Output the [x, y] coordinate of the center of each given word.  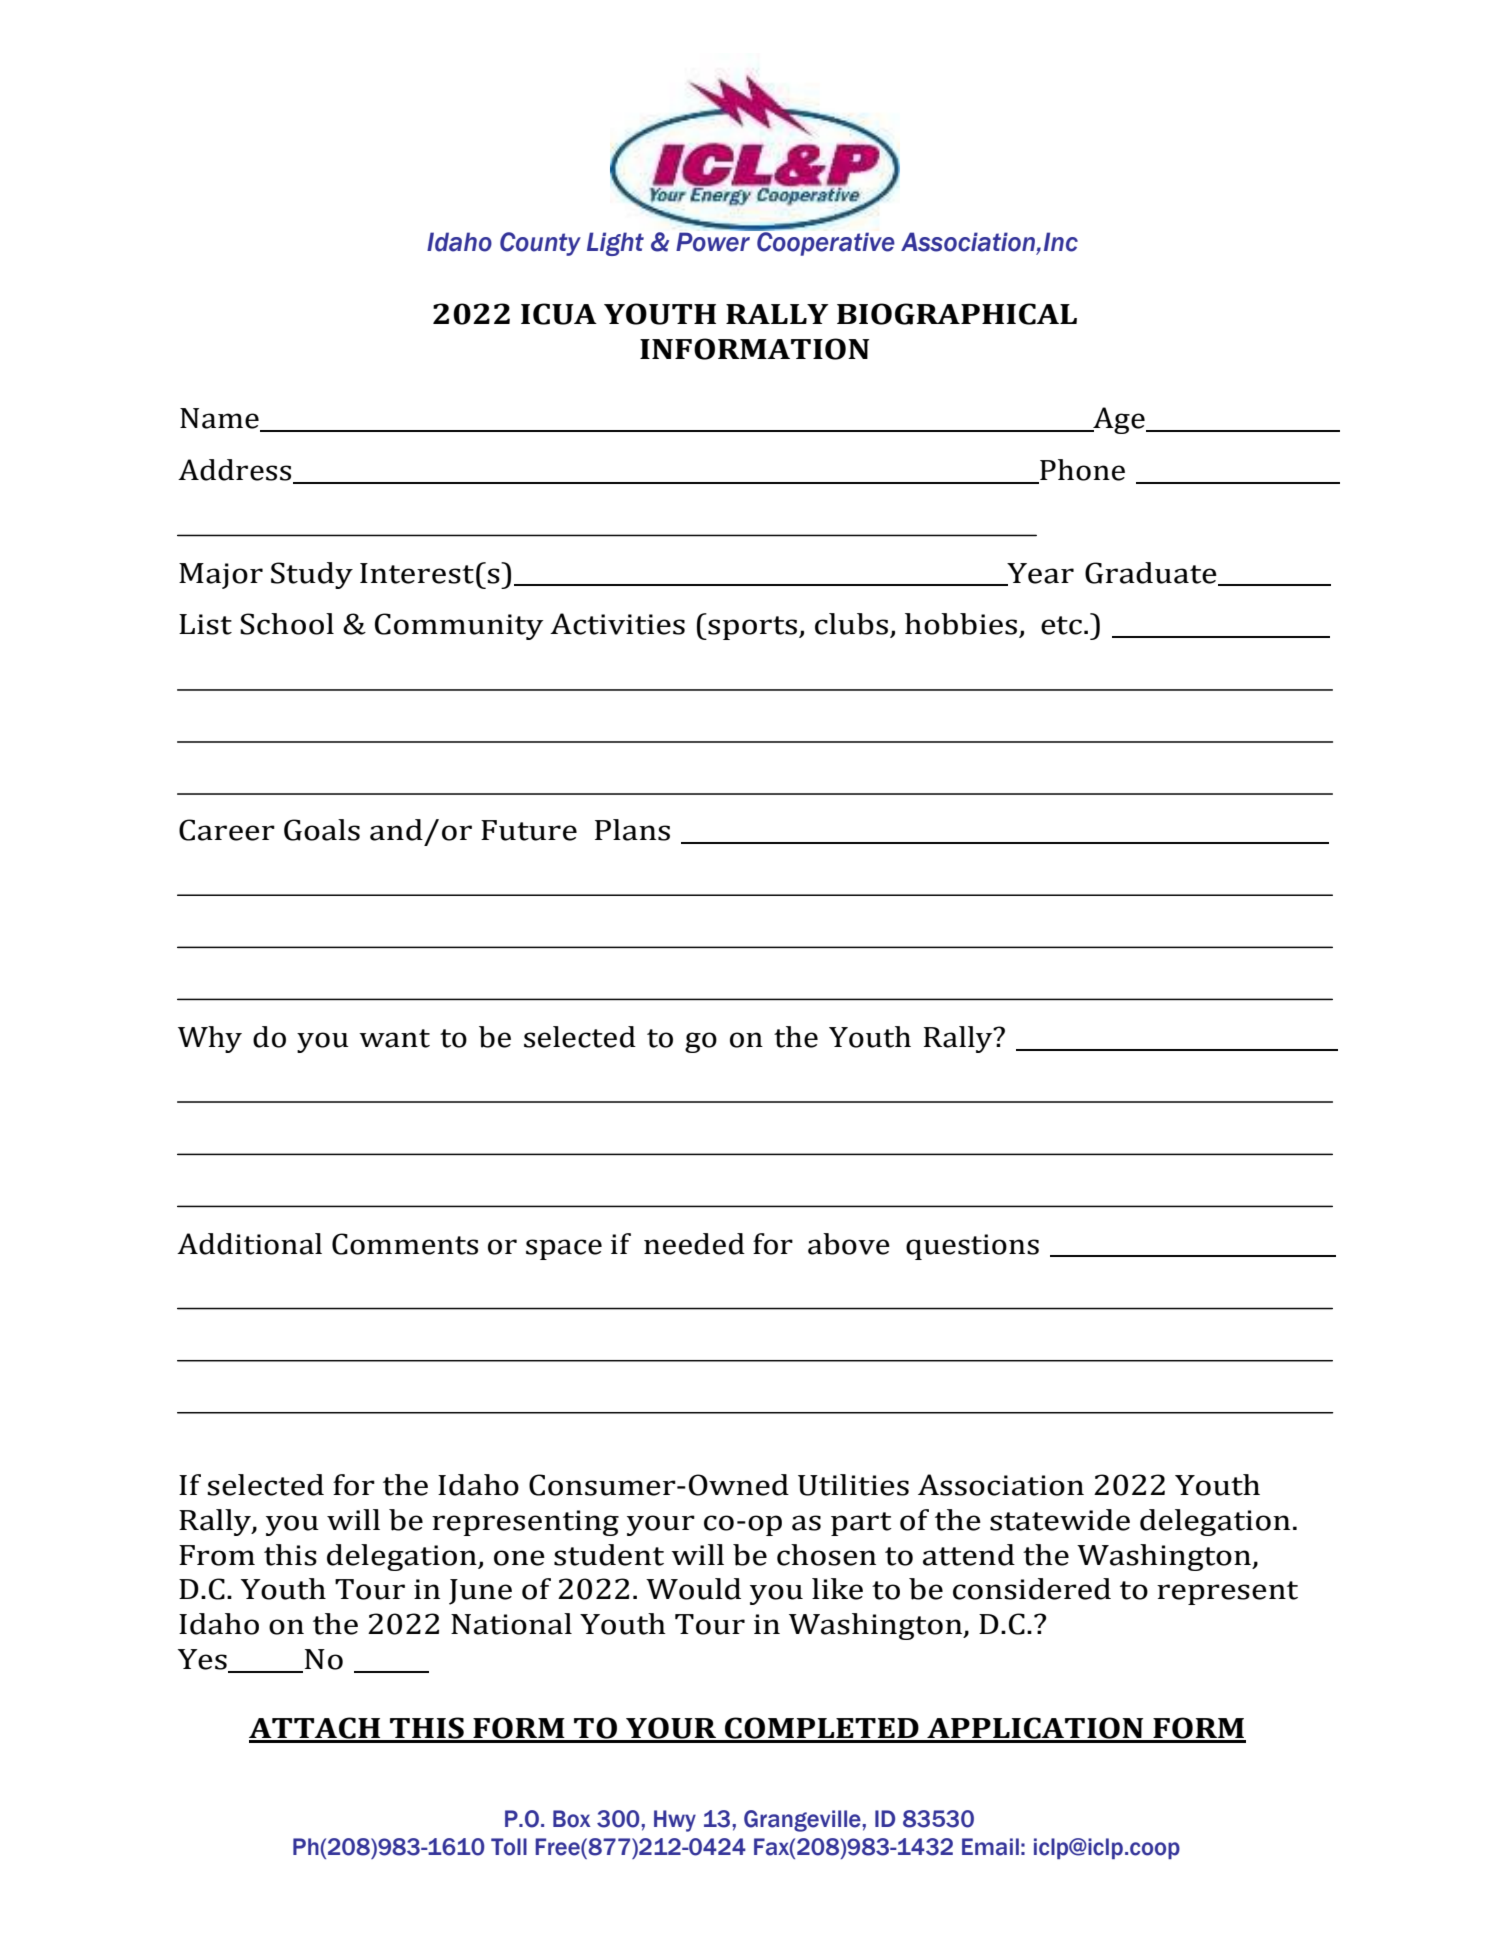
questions [972, 1247]
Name [220, 419]
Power [714, 241]
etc [1061, 625]
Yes [203, 1660]
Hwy [675, 1821]
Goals [322, 830]
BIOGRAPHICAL [957, 314]
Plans [632, 830]
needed [694, 1244]
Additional [249, 1244]
